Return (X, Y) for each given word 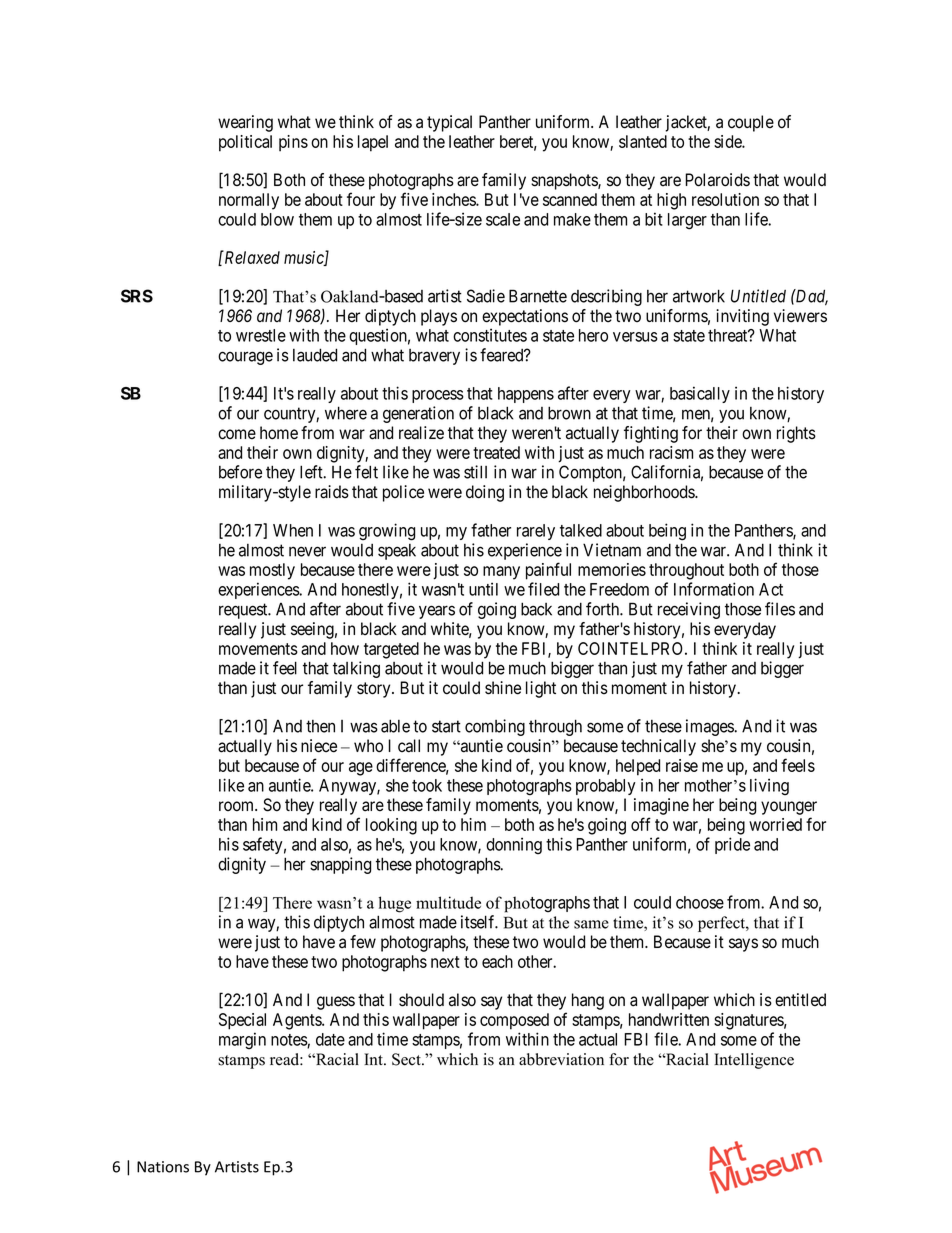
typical (449, 123)
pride (732, 845)
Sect (407, 1059)
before (240, 472)
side (728, 141)
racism (671, 452)
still (475, 472)
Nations (163, 1167)
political (245, 143)
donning (514, 845)
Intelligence (754, 1061)
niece (319, 746)
